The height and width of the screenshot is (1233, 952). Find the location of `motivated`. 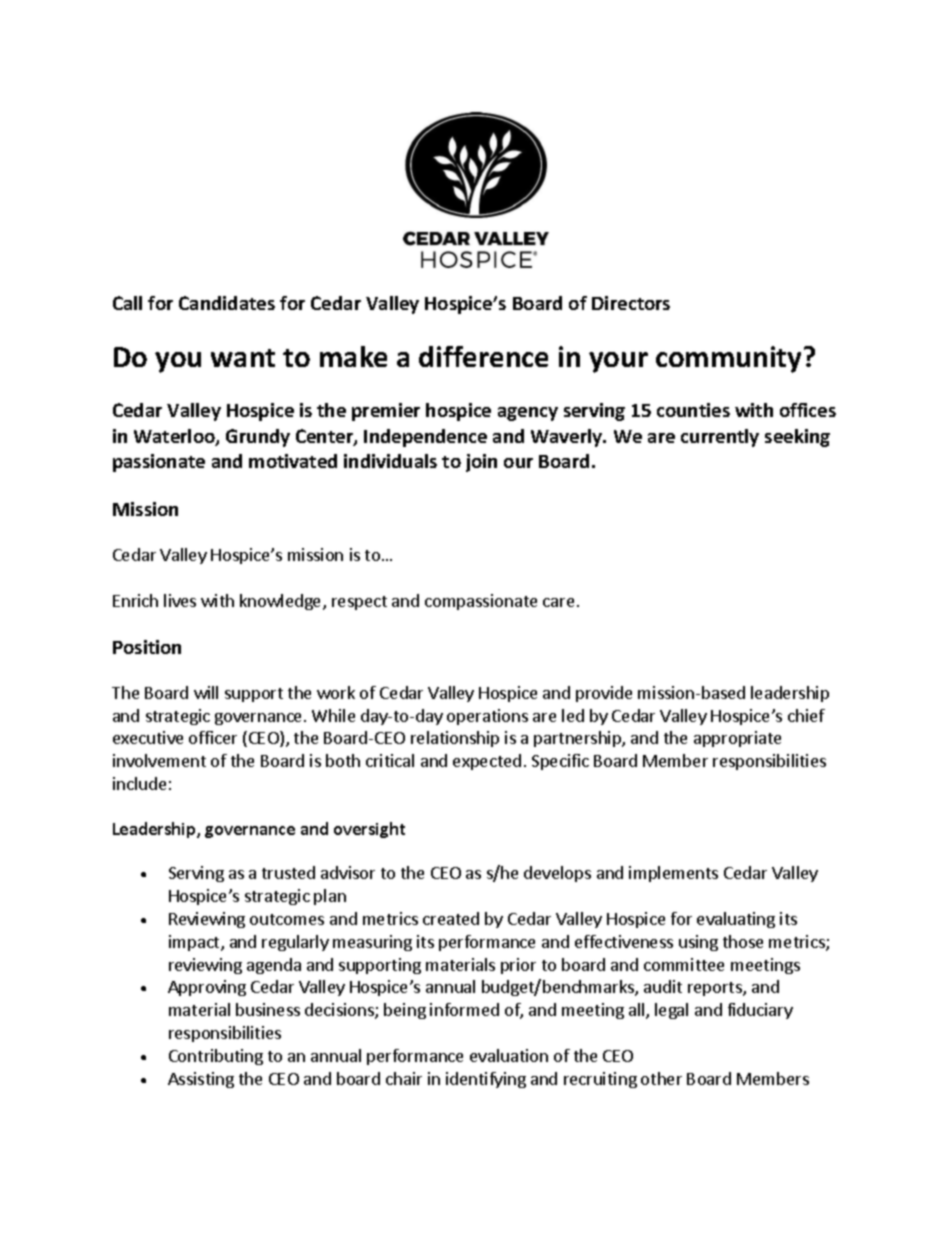

motivated is located at coordinates (293, 461).
